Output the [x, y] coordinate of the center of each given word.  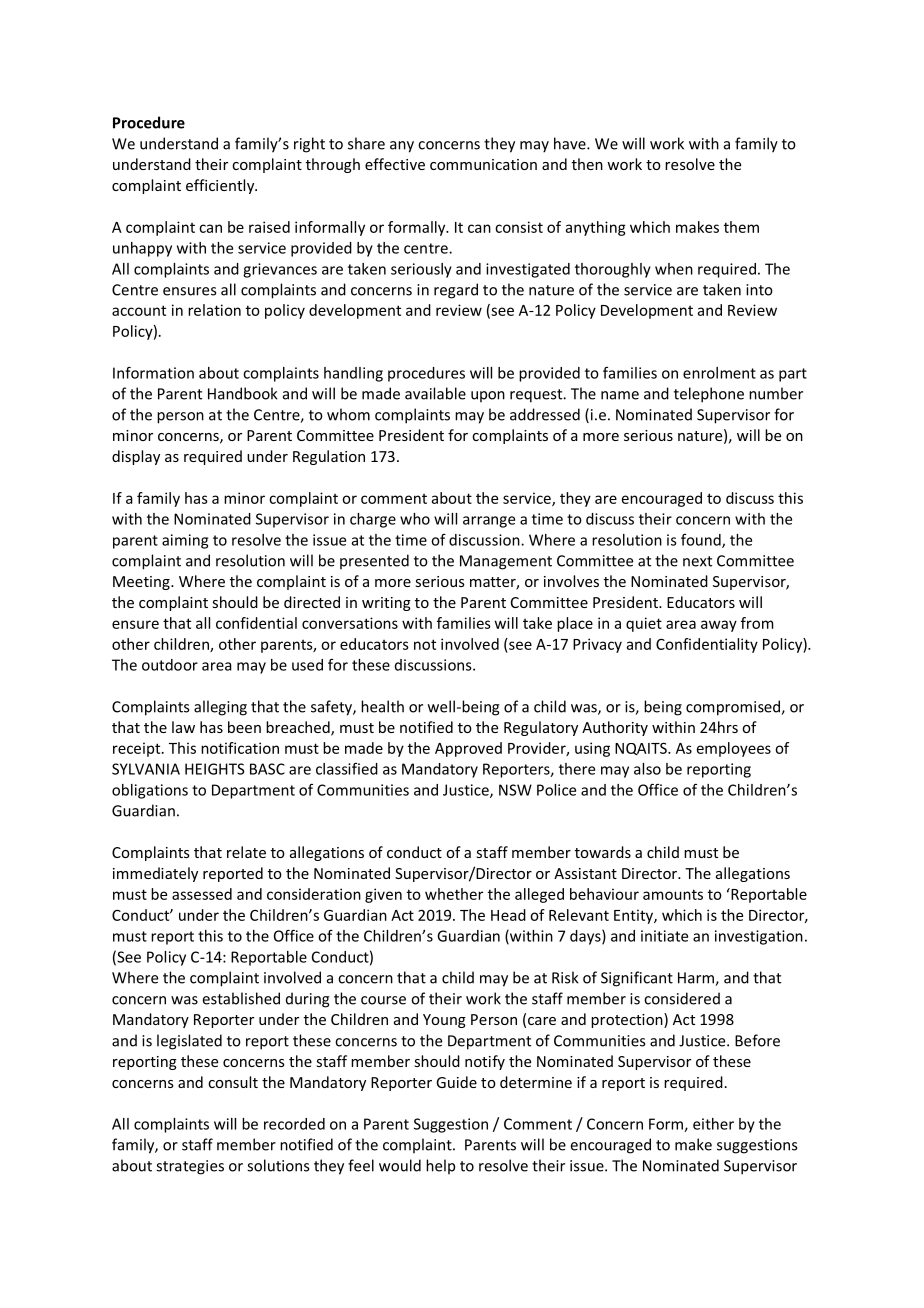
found [702, 541]
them [741, 227]
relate [246, 852]
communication [483, 164]
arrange [489, 522]
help [440, 1166]
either [713, 1124]
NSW [515, 790]
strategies [190, 1167]
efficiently [221, 186]
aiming [185, 541]
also [647, 769]
